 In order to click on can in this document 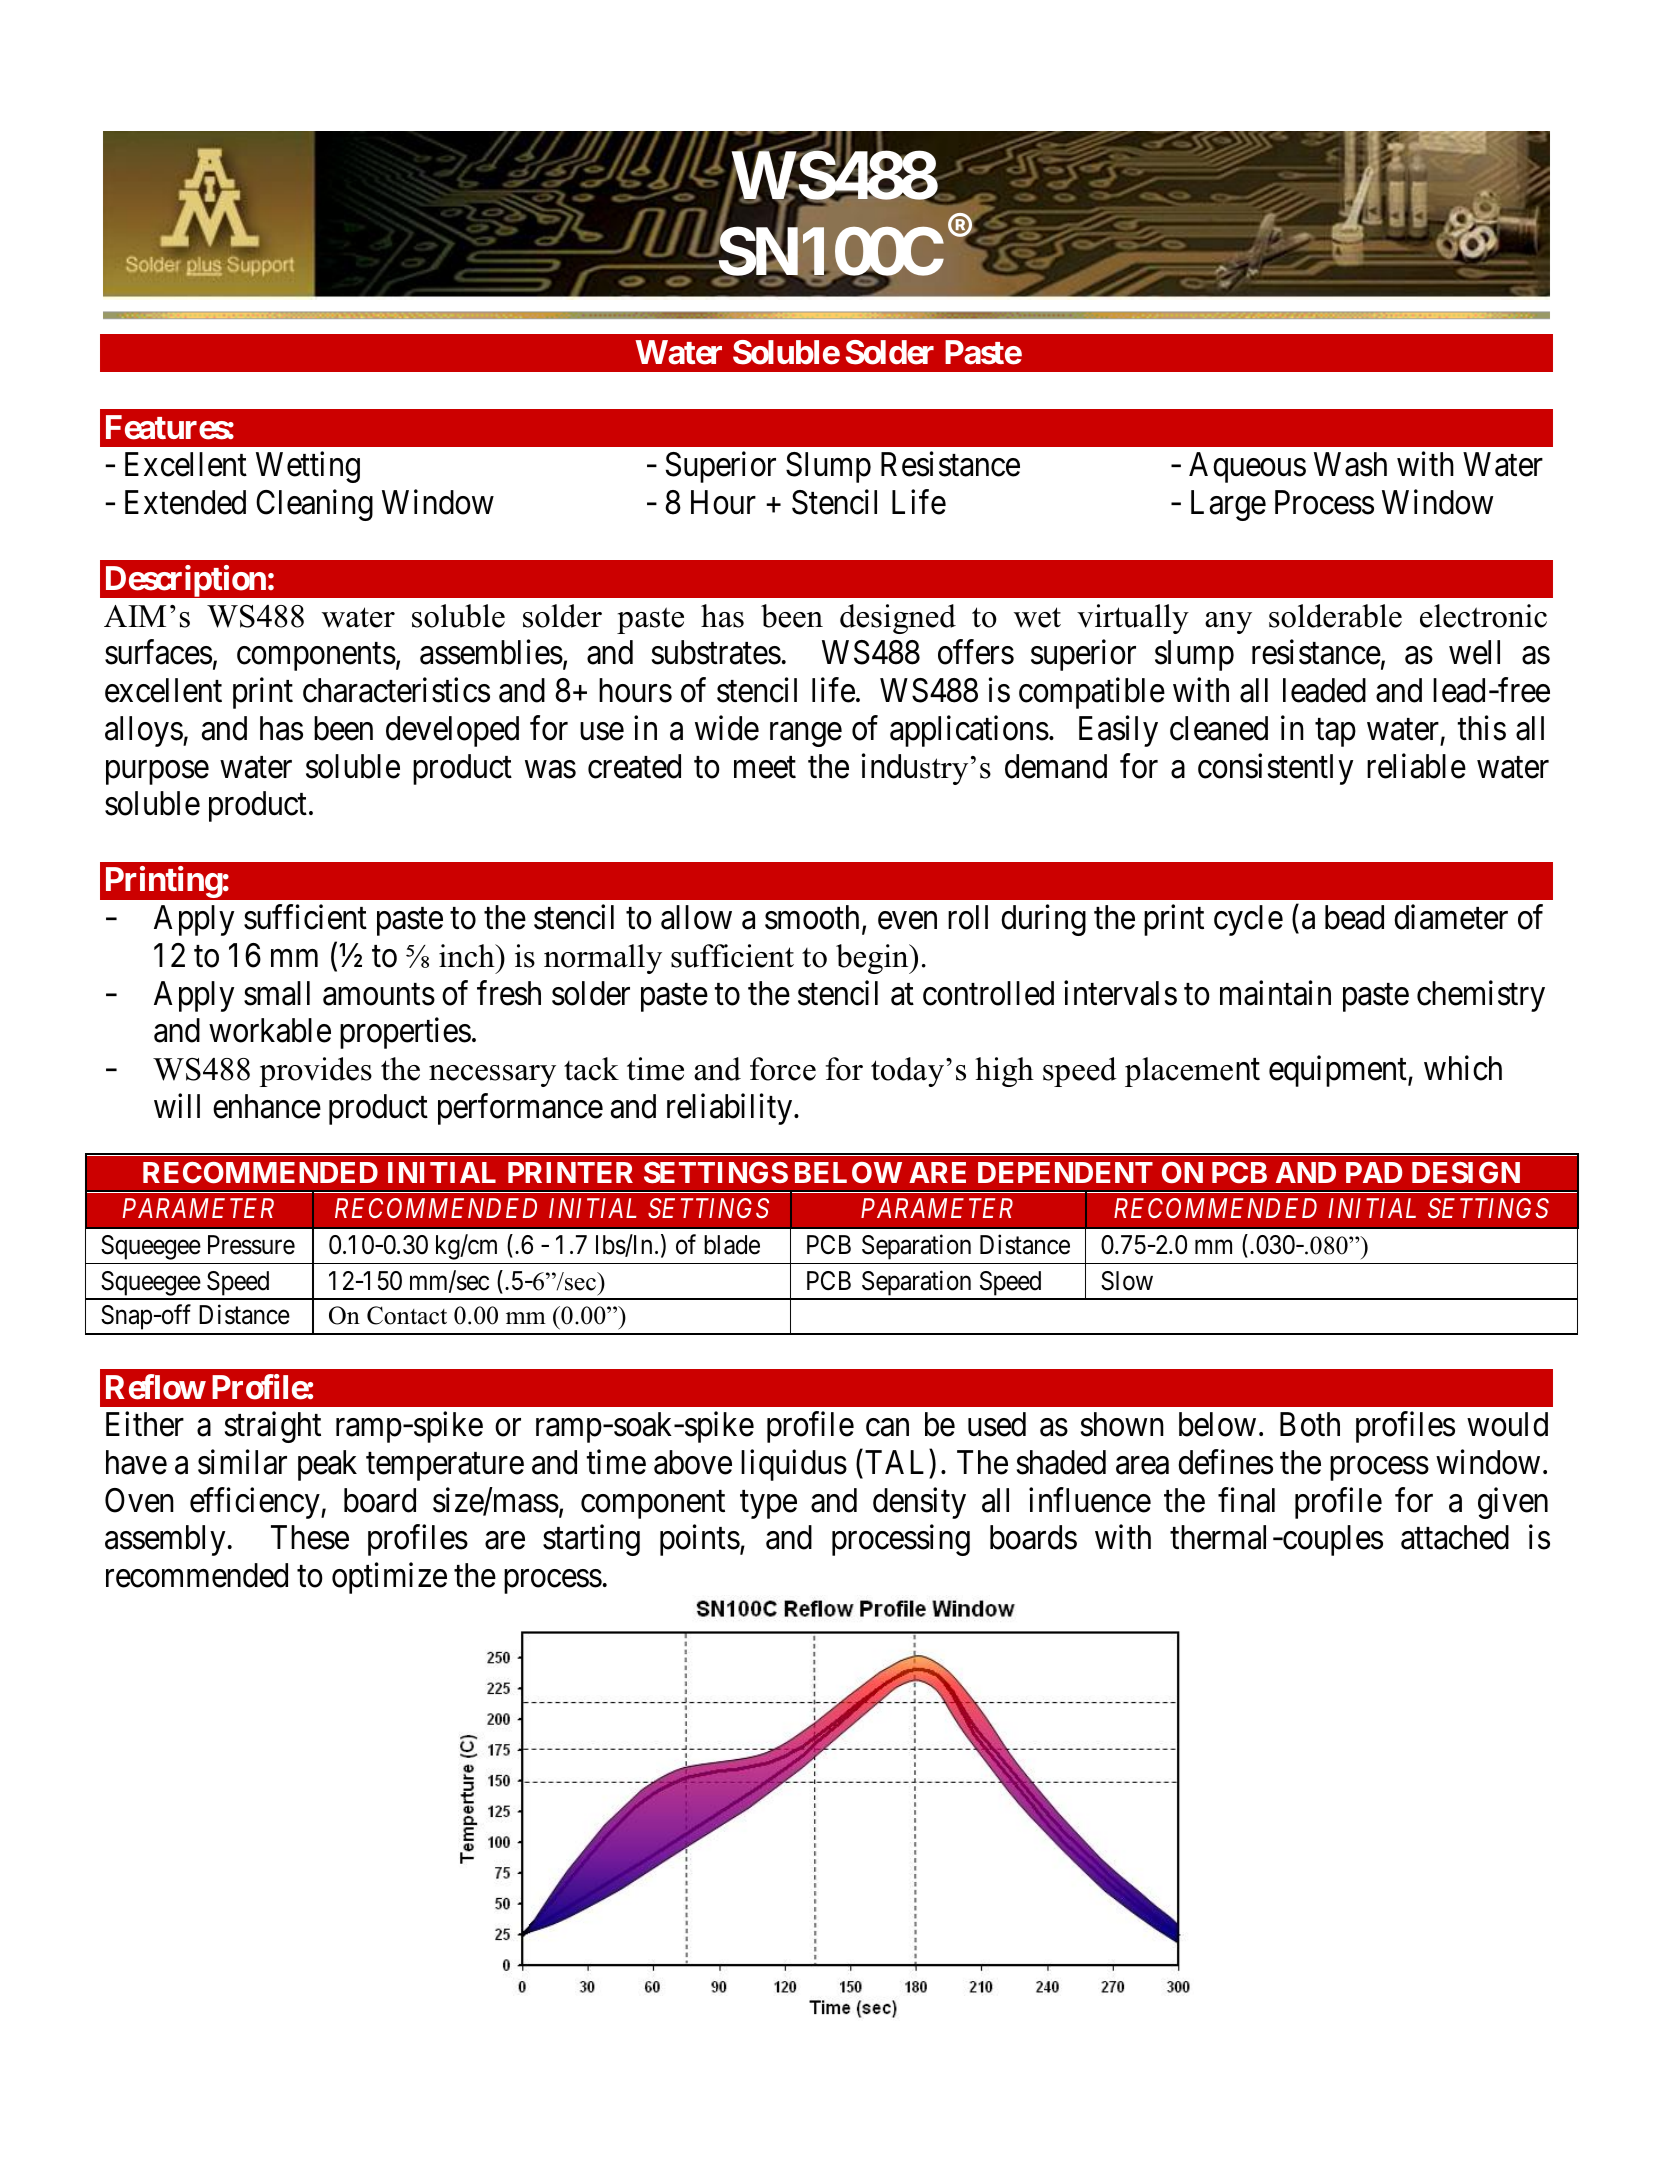, I will do `click(887, 1428)`.
